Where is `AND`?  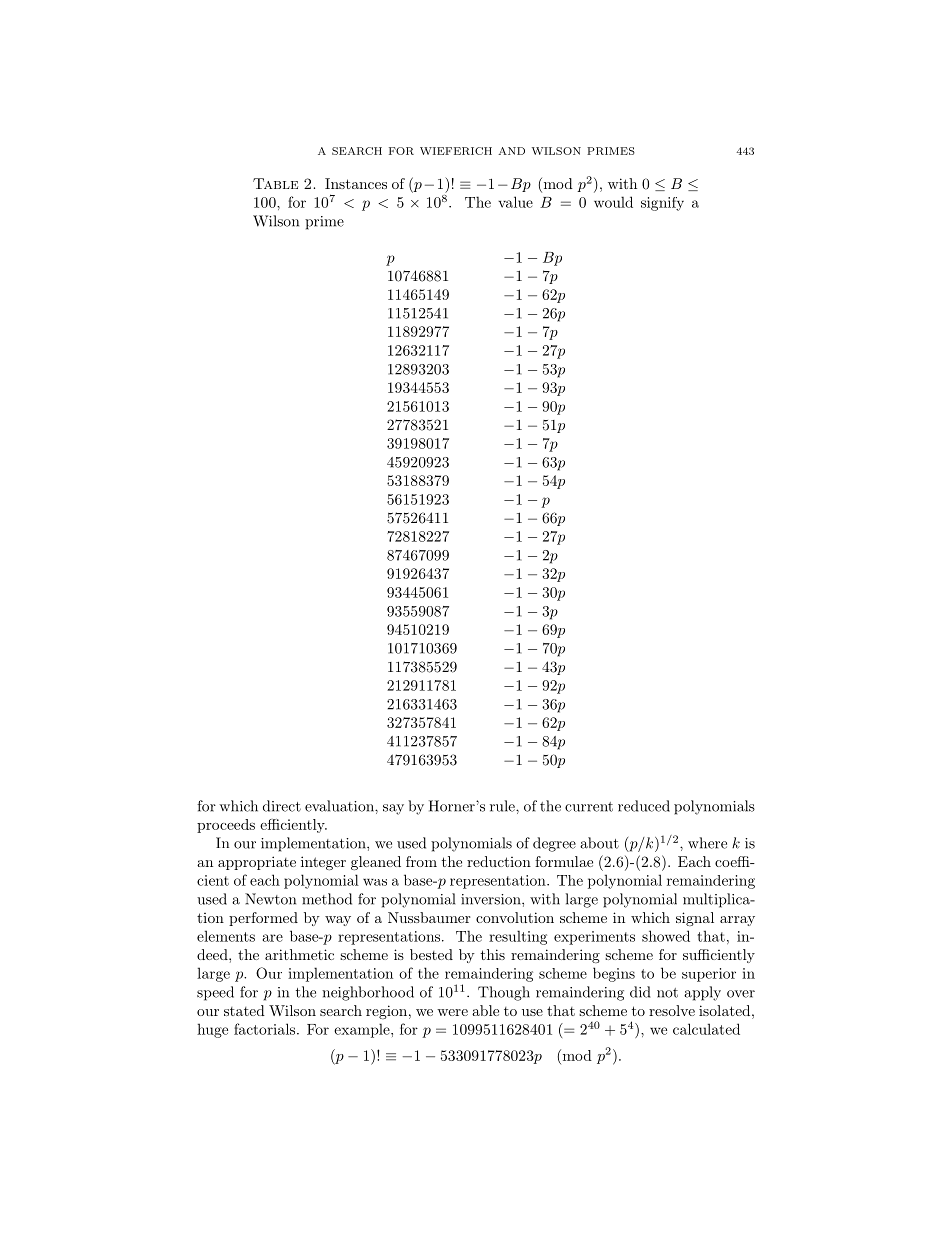 AND is located at coordinates (511, 151).
